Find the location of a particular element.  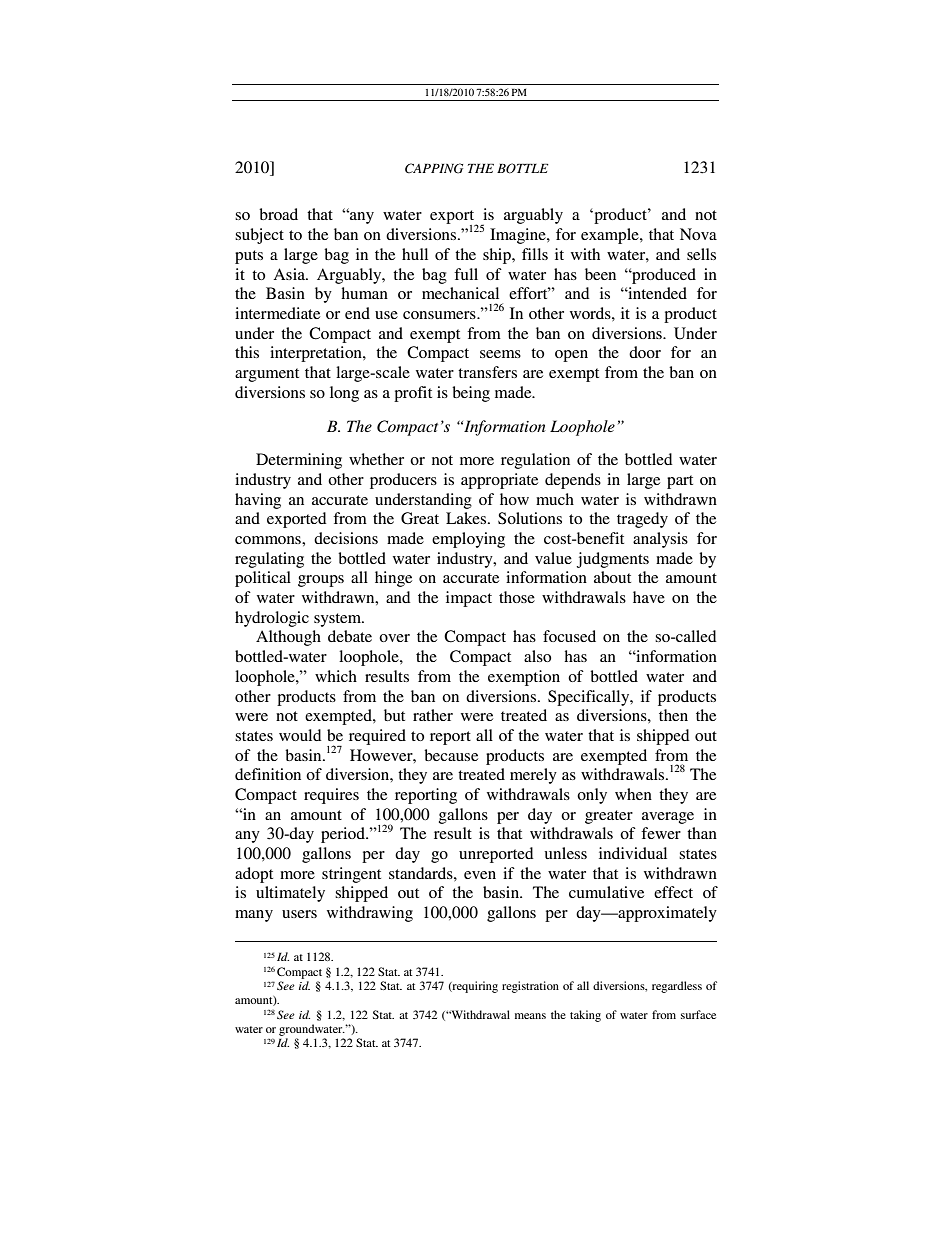

groups is located at coordinates (321, 581).
